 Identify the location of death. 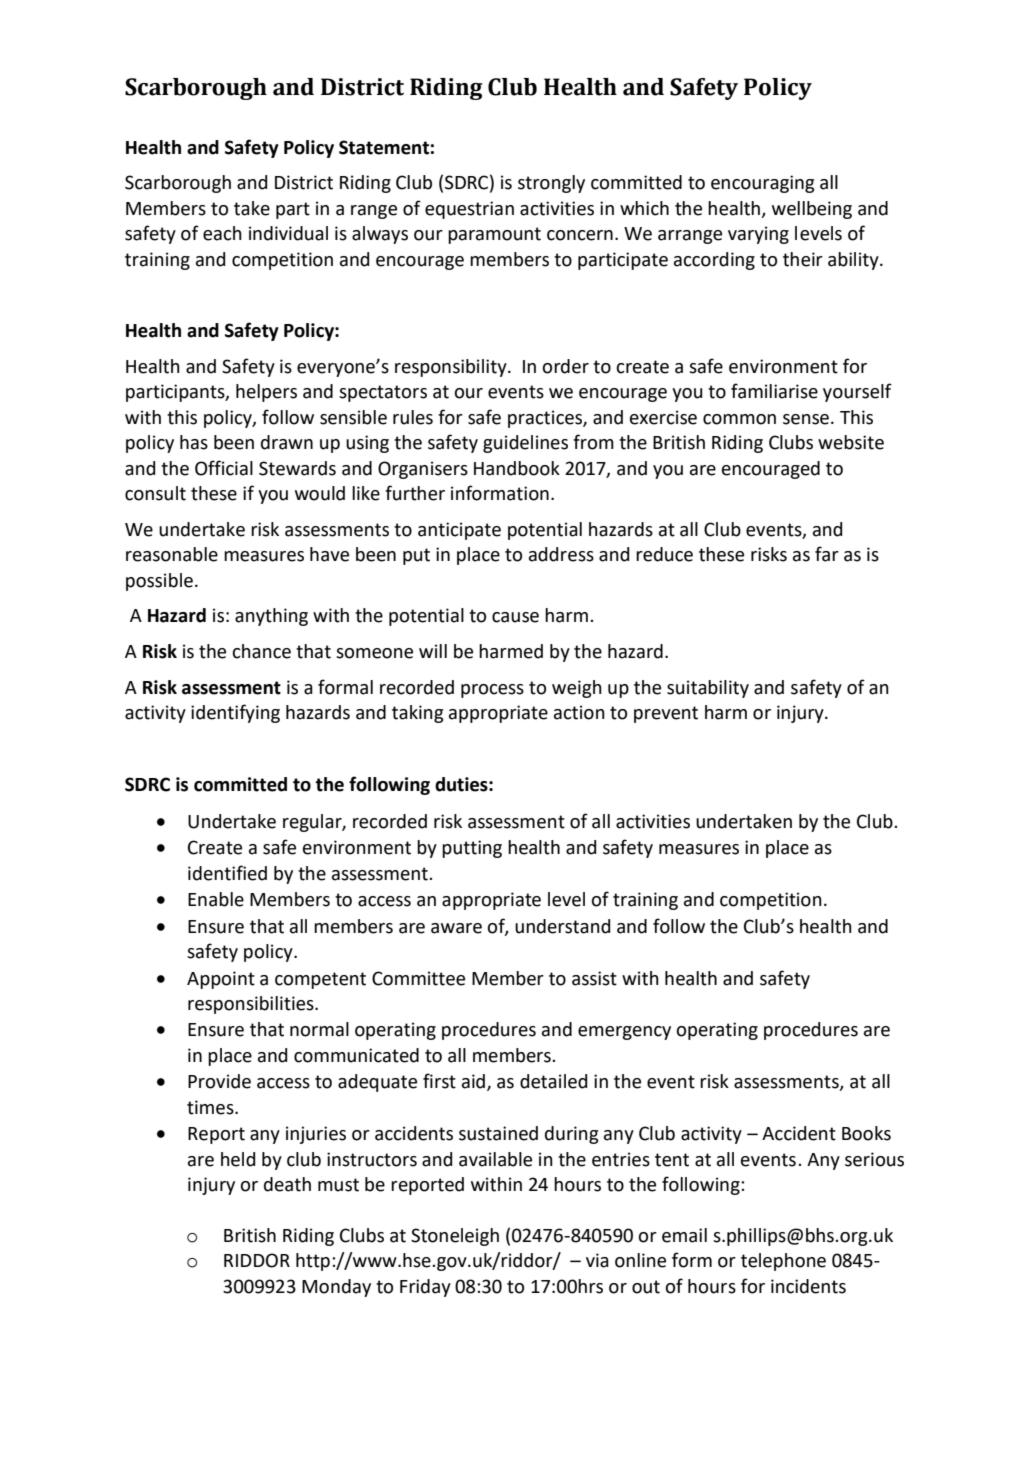
(287, 1184).
